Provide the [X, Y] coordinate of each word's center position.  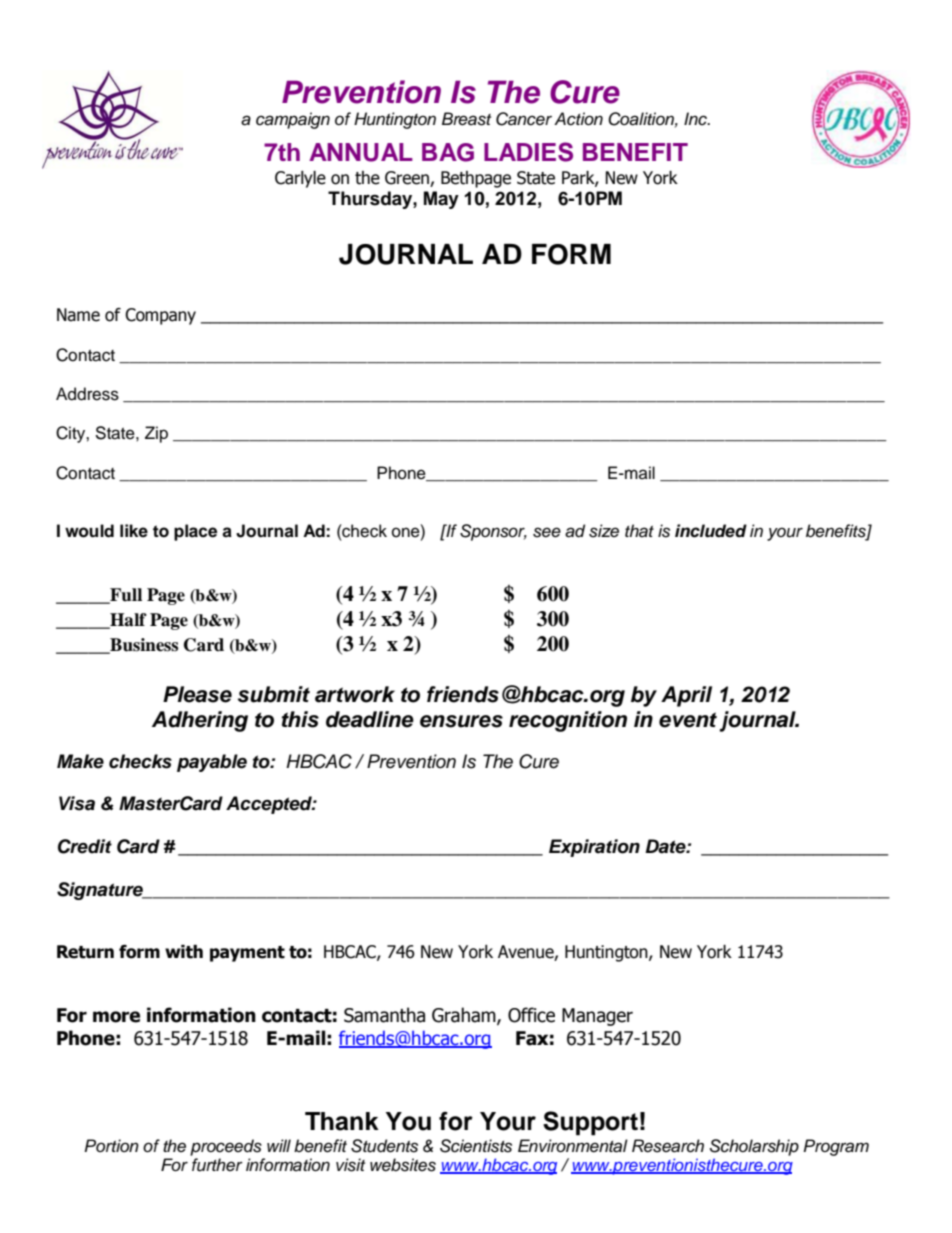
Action [578, 119]
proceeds [226, 1147]
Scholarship [754, 1147]
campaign [293, 120]
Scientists [476, 1146]
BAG [448, 152]
